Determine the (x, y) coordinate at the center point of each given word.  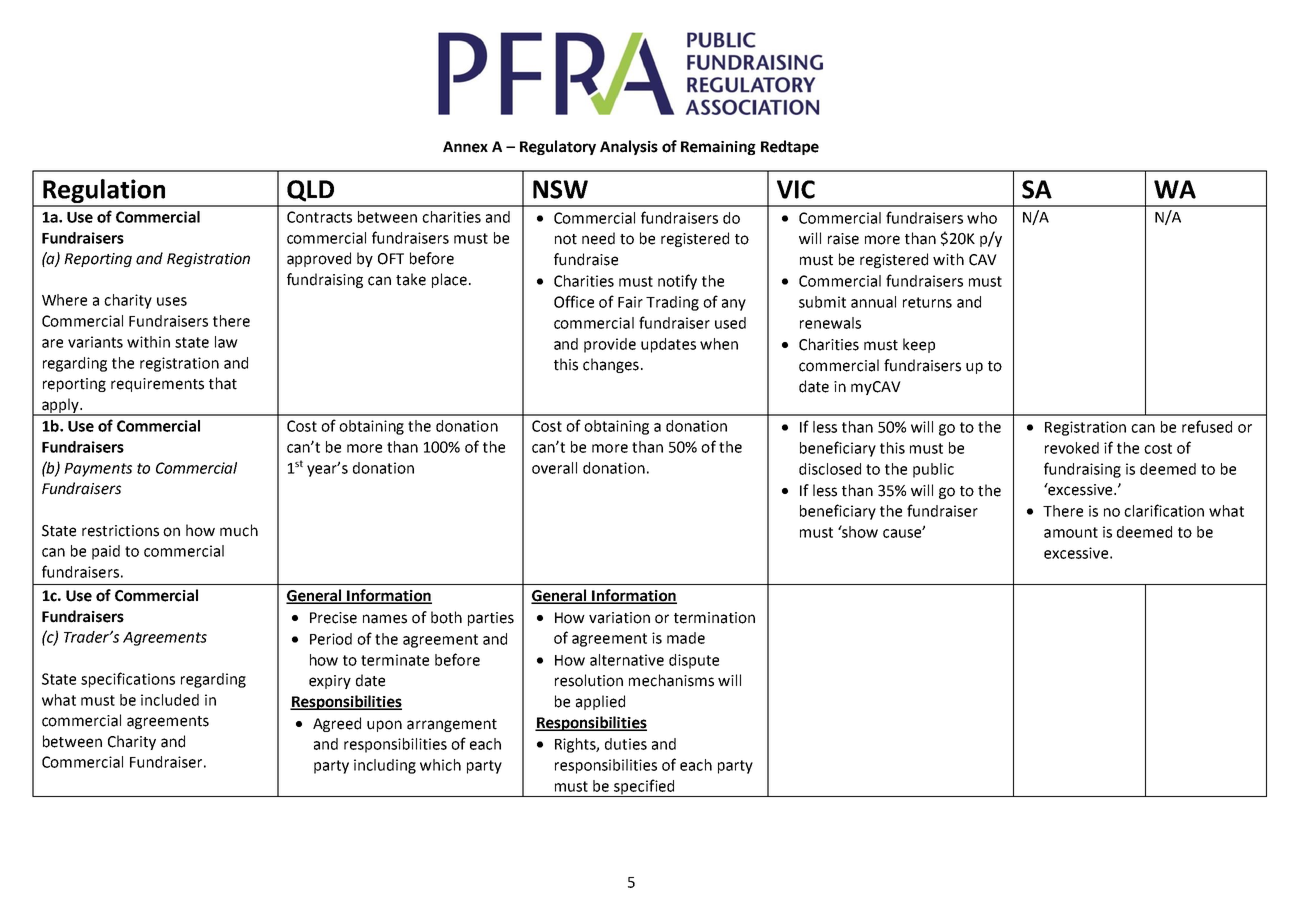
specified (644, 788)
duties (626, 744)
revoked (1072, 448)
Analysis (629, 147)
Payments (98, 470)
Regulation (104, 192)
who (982, 218)
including (385, 766)
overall (554, 468)
